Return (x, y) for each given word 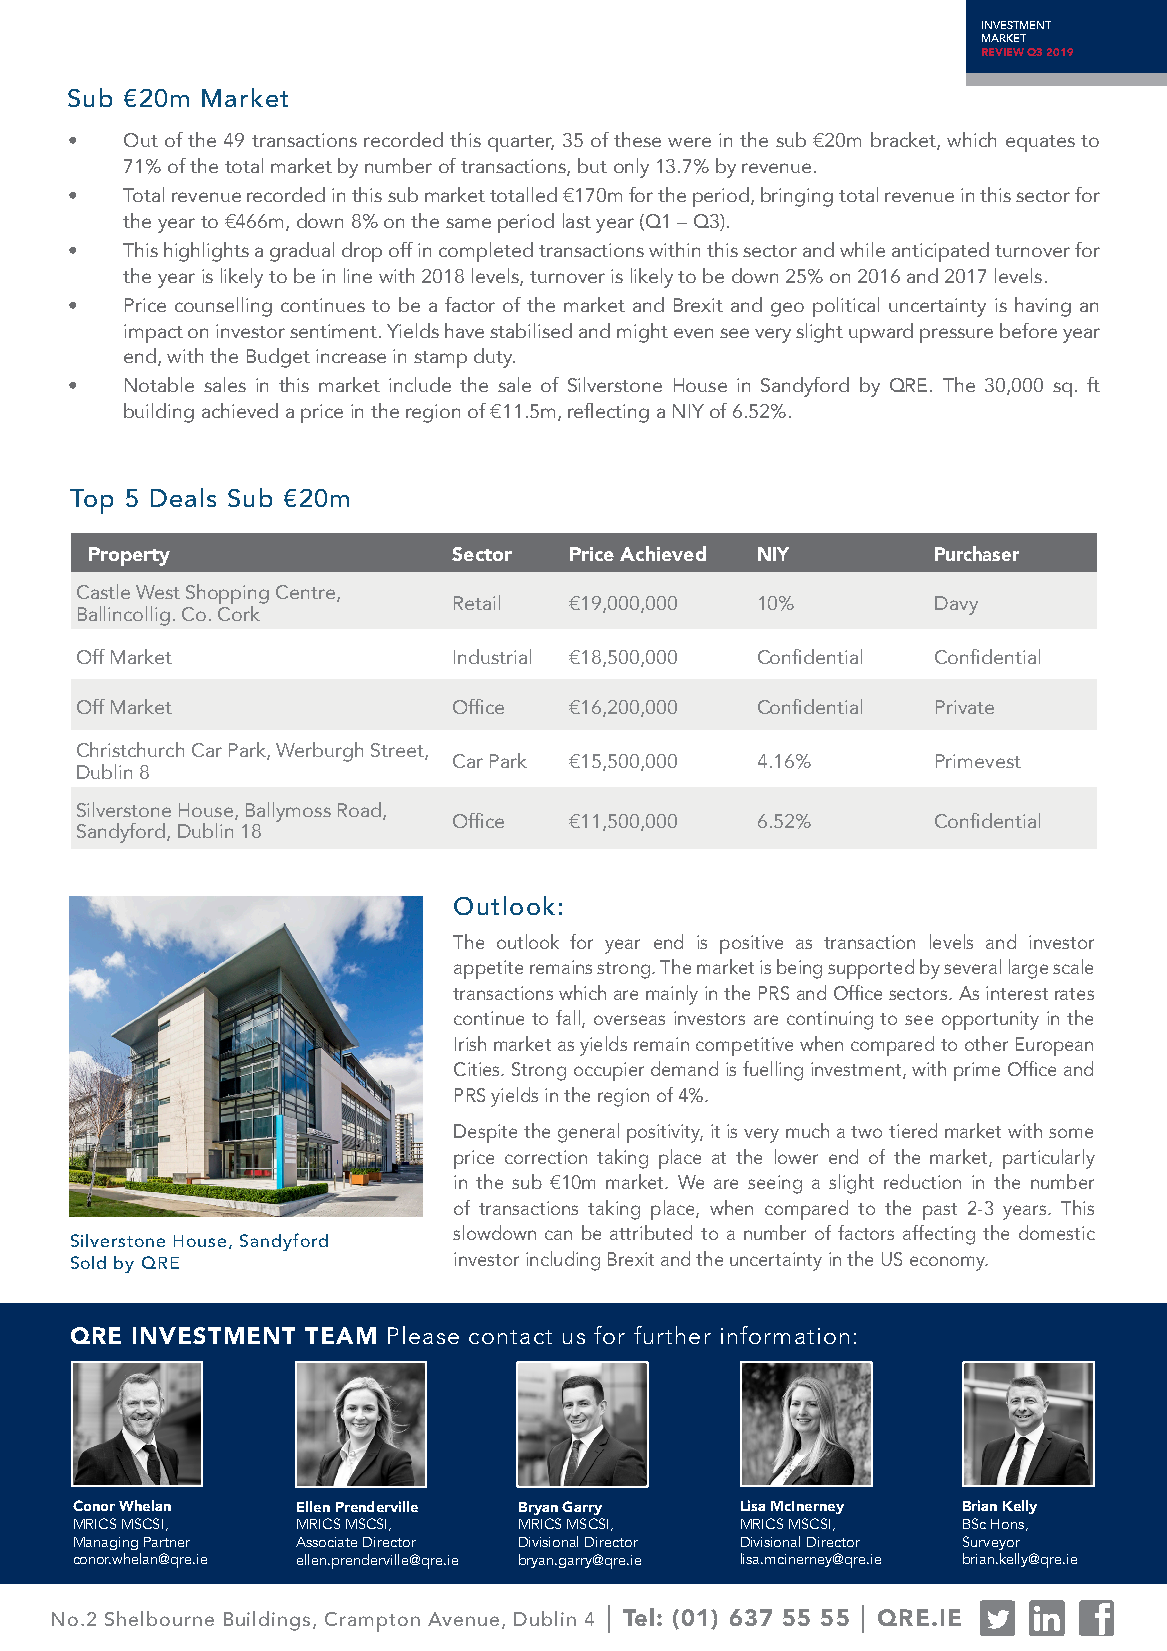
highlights (206, 252)
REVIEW (1003, 52)
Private (965, 707)
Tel (638, 1617)
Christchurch (130, 749)
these (637, 139)
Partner (167, 1542)
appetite (488, 969)
